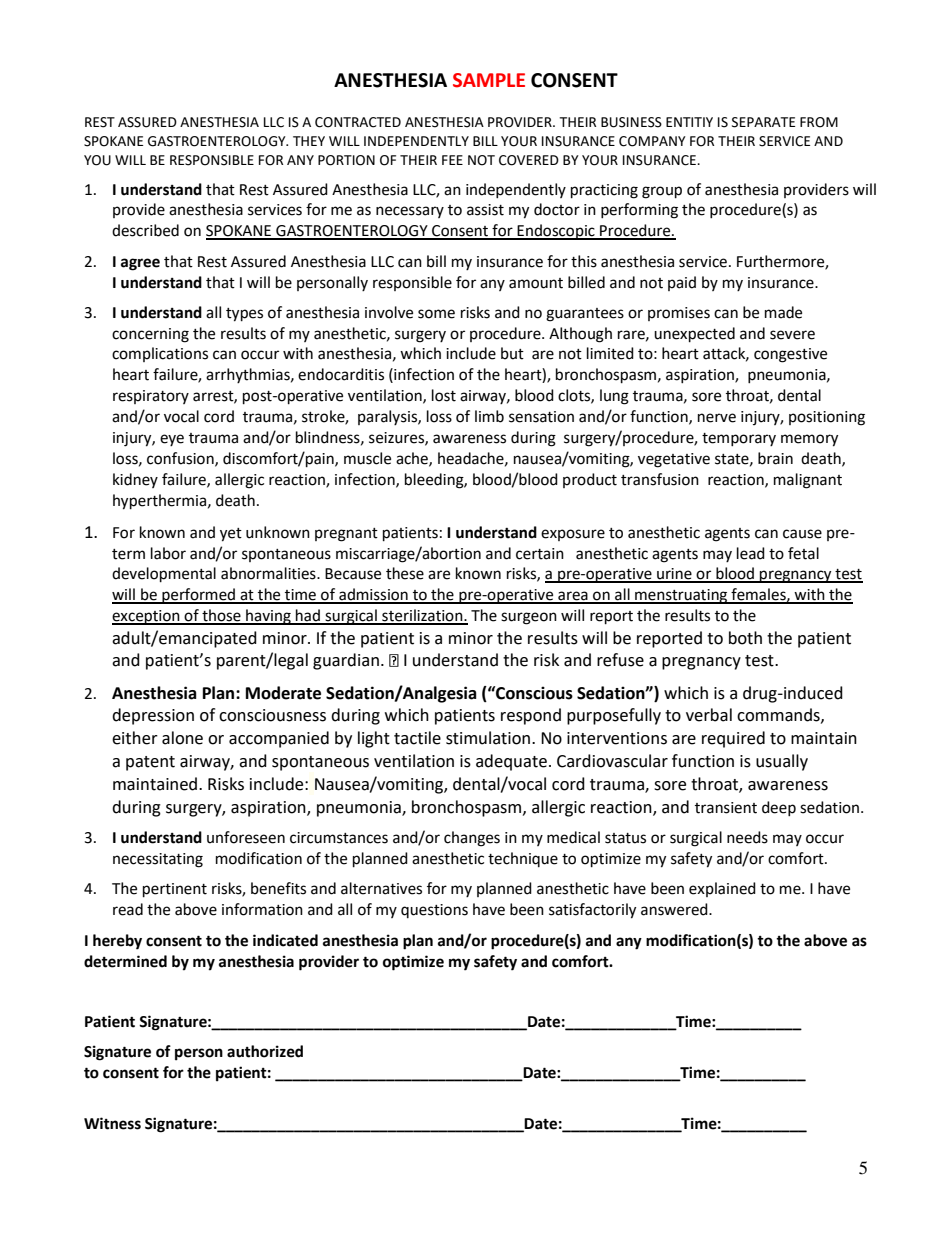 The width and height of the screenshot is (952, 1233). What do you see at coordinates (489, 80) in the screenshot?
I see `SAMPLE` at bounding box center [489, 80].
